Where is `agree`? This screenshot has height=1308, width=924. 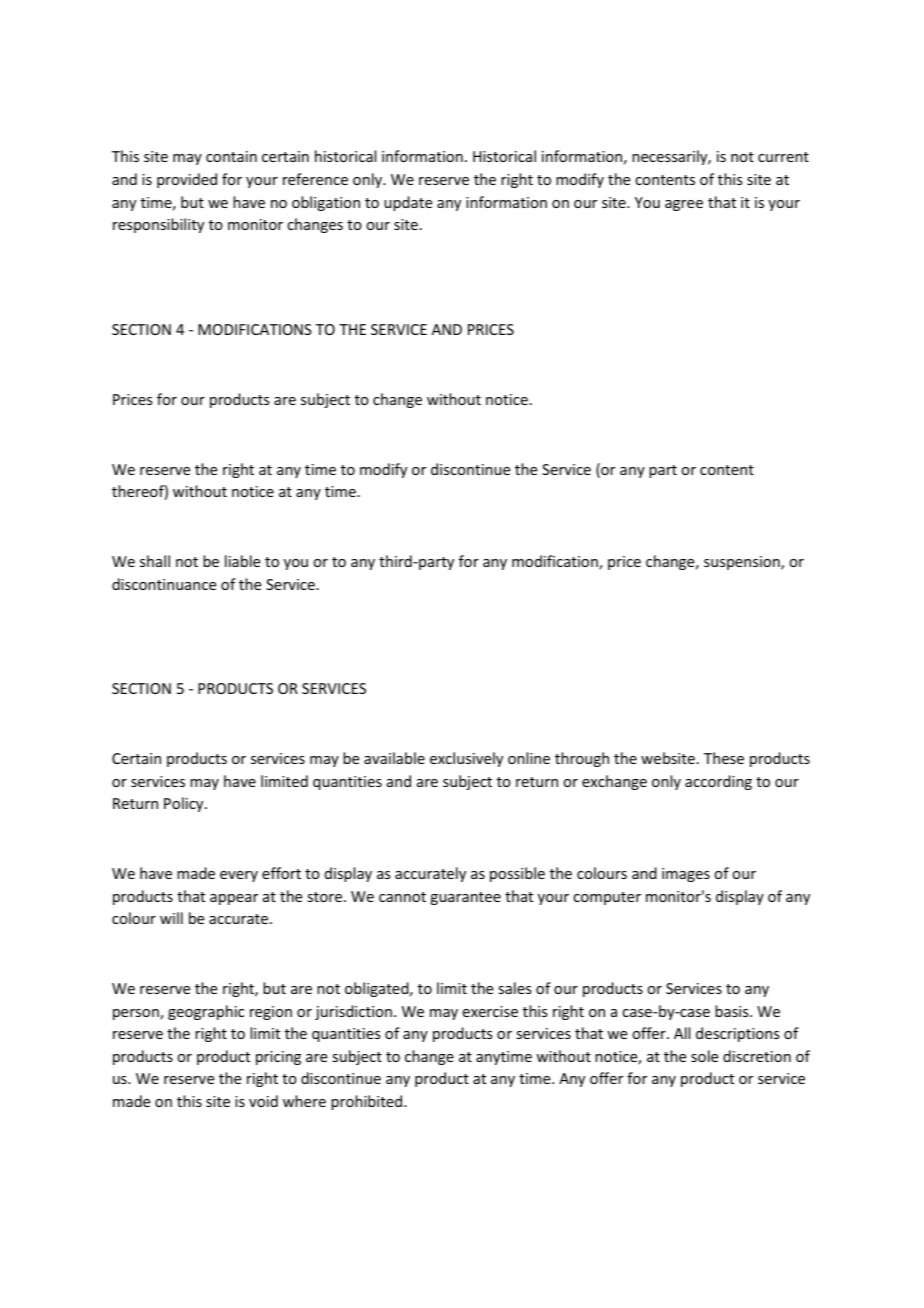
agree is located at coordinates (684, 205).
